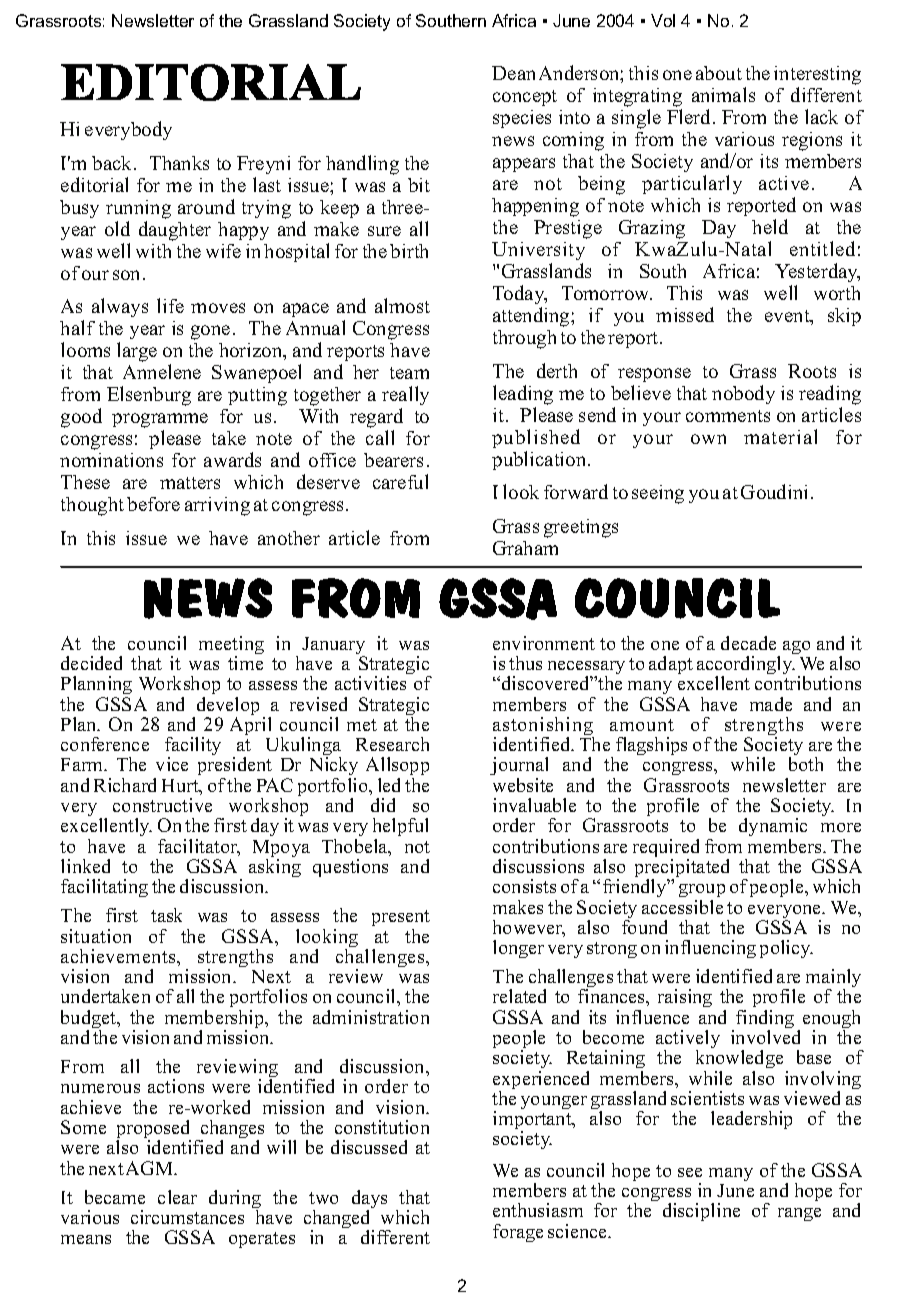  I want to click on decade, so click(748, 643).
